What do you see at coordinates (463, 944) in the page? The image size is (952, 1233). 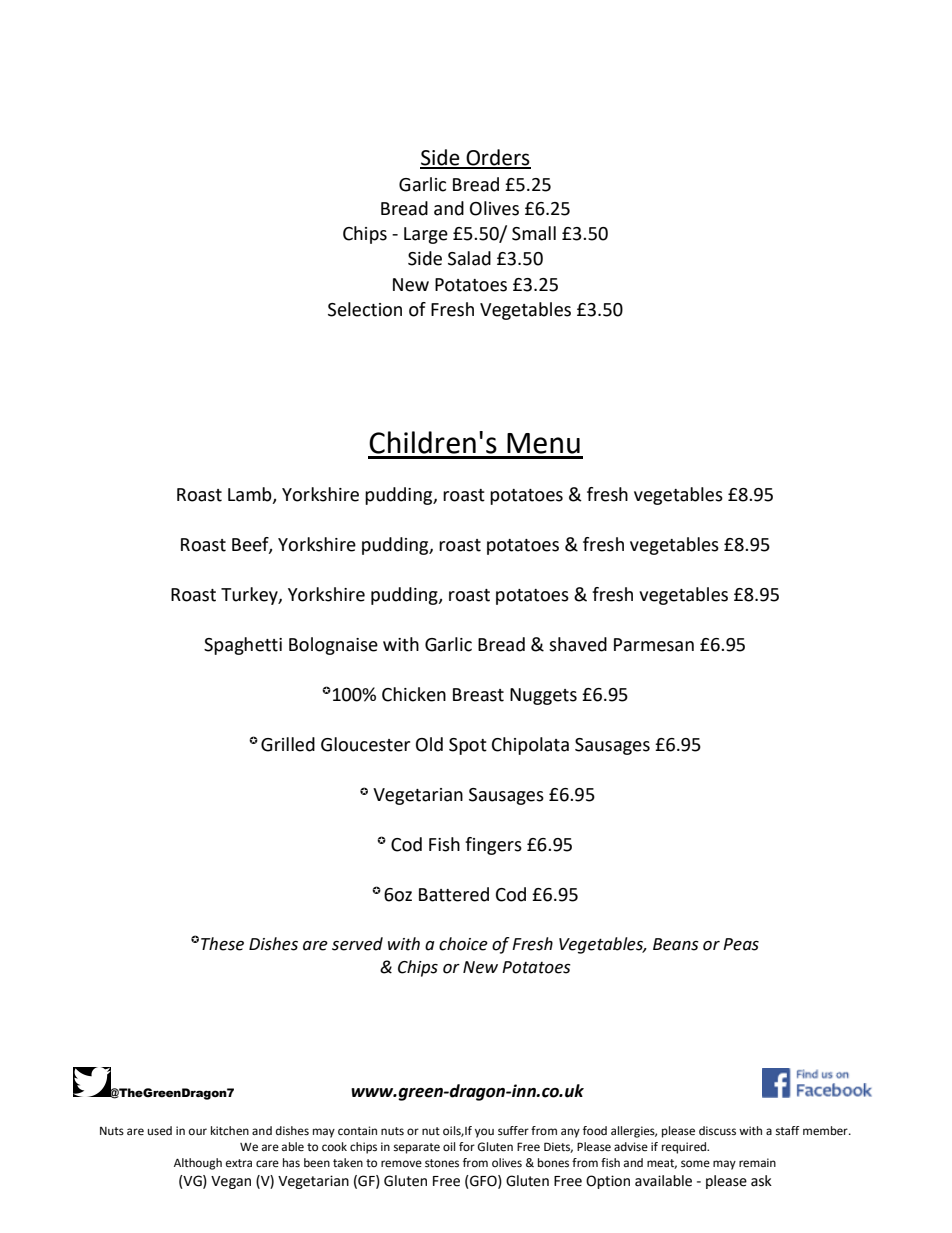 I see `choice` at bounding box center [463, 944].
